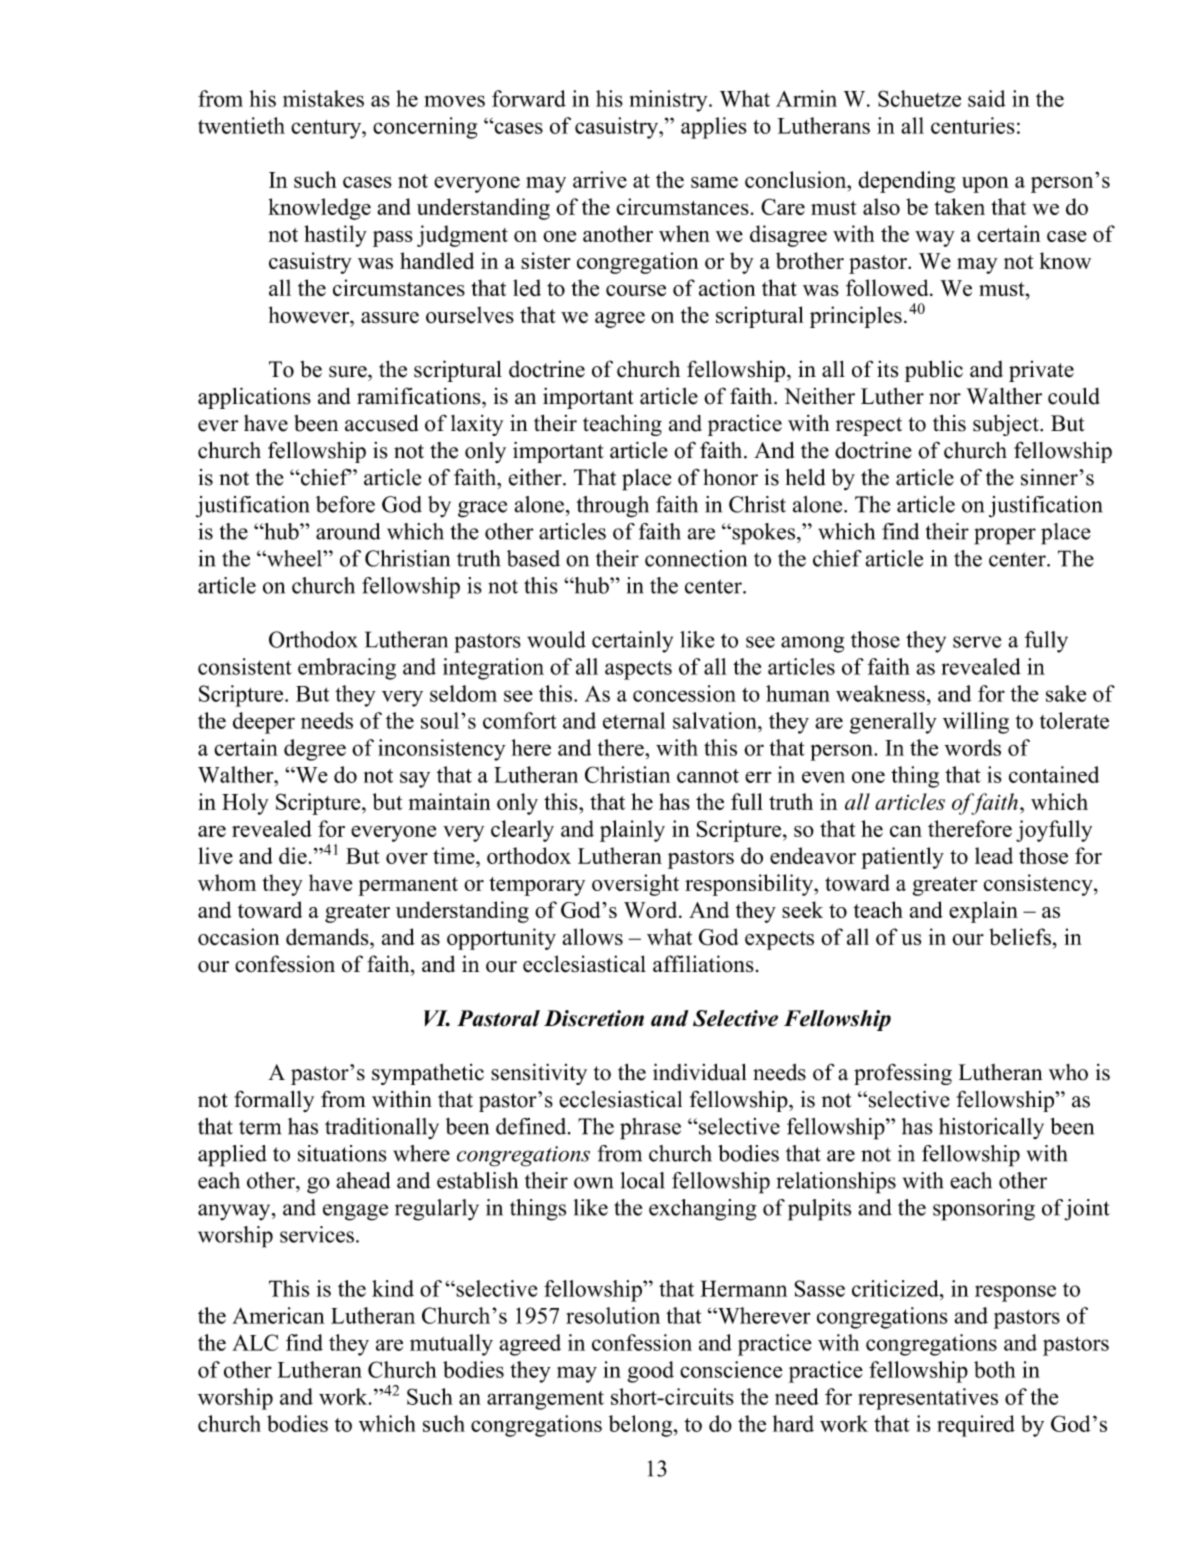 The height and width of the screenshot is (1552, 1200). I want to click on mistakes, so click(323, 98).
